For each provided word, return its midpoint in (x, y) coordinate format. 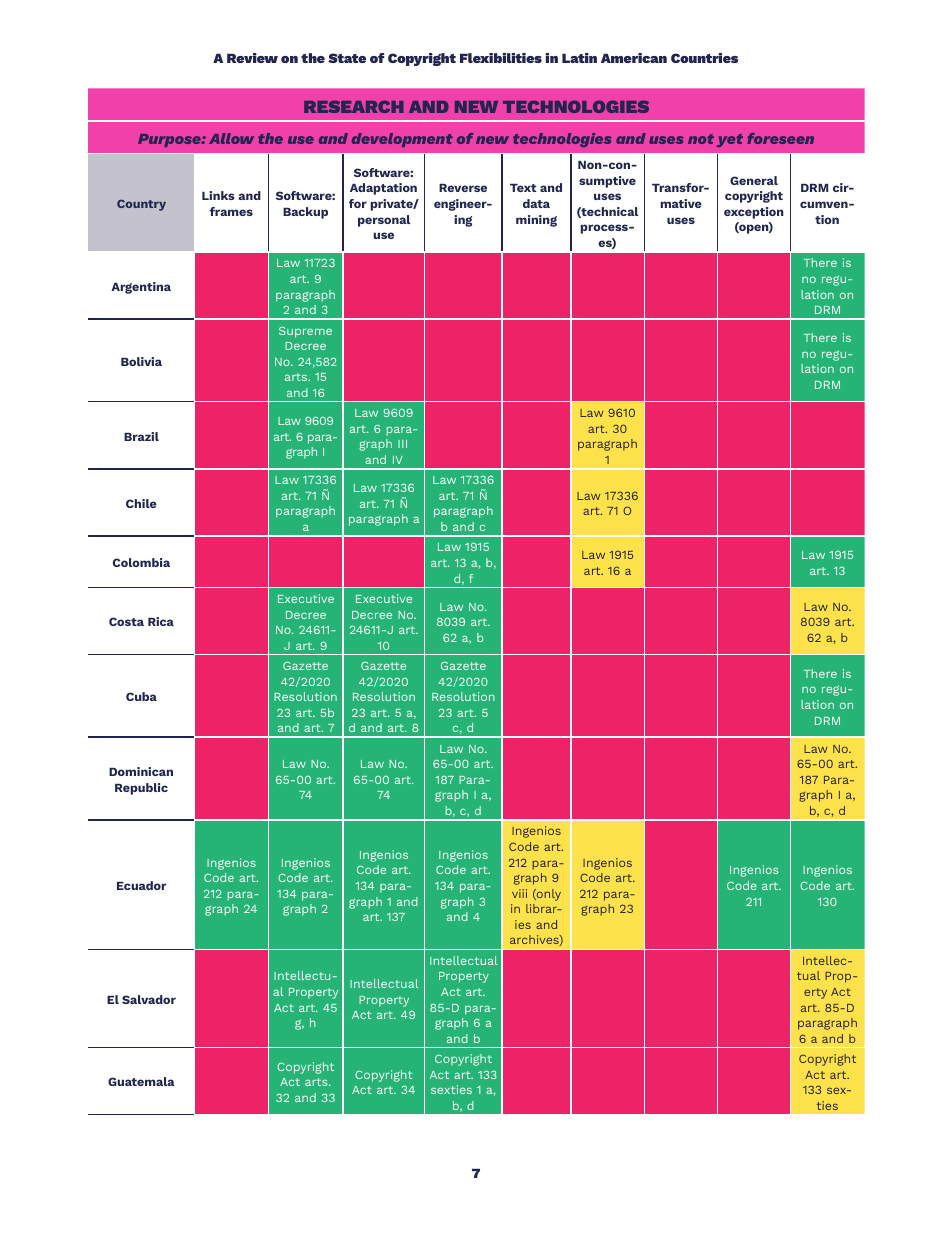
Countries (704, 58)
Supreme (305, 332)
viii (519, 893)
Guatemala (141, 1081)
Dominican (141, 771)
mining (536, 221)
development (402, 140)
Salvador (149, 999)
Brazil (141, 436)
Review (252, 58)
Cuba (141, 696)
